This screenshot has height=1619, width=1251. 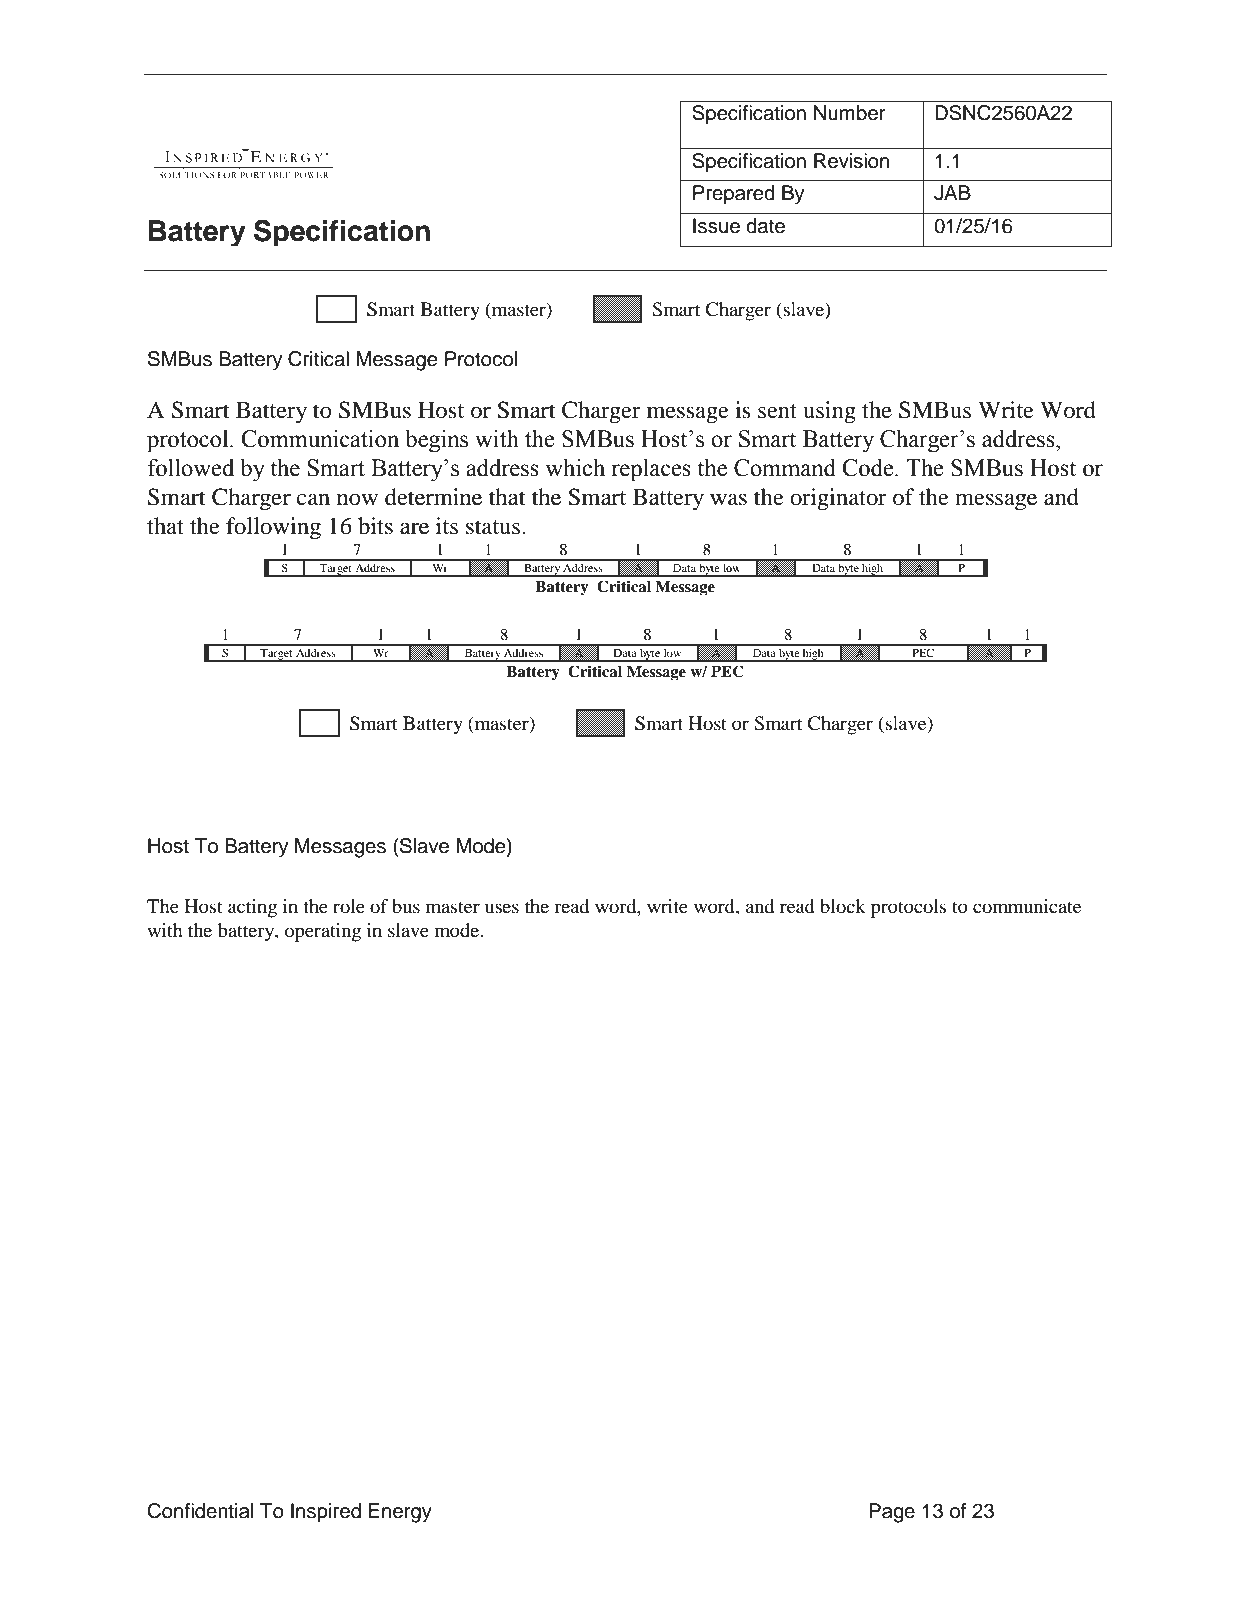 What do you see at coordinates (349, 906) in the screenshot?
I see `role` at bounding box center [349, 906].
